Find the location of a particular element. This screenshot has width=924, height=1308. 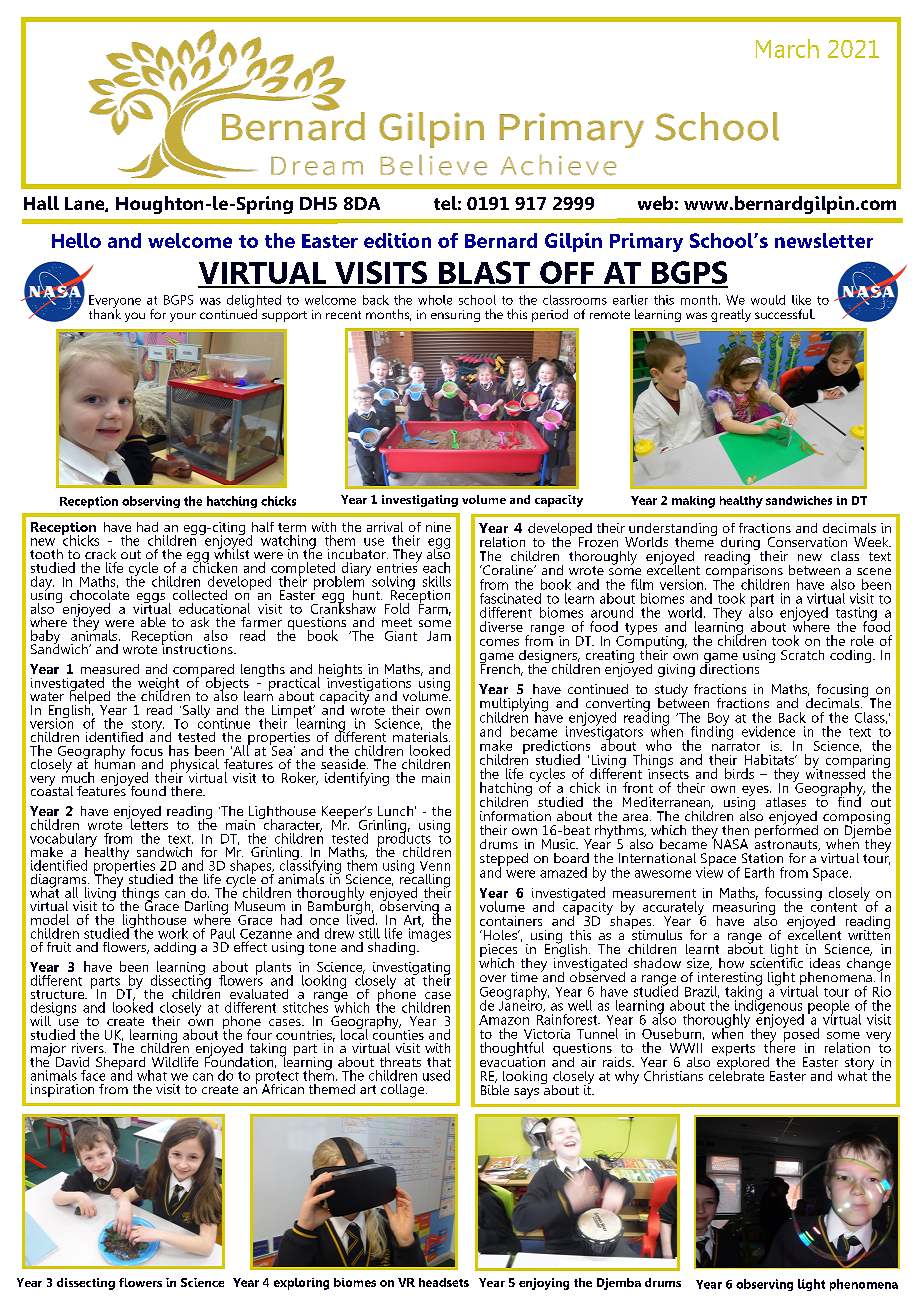

enjoying is located at coordinates (544, 1284).
